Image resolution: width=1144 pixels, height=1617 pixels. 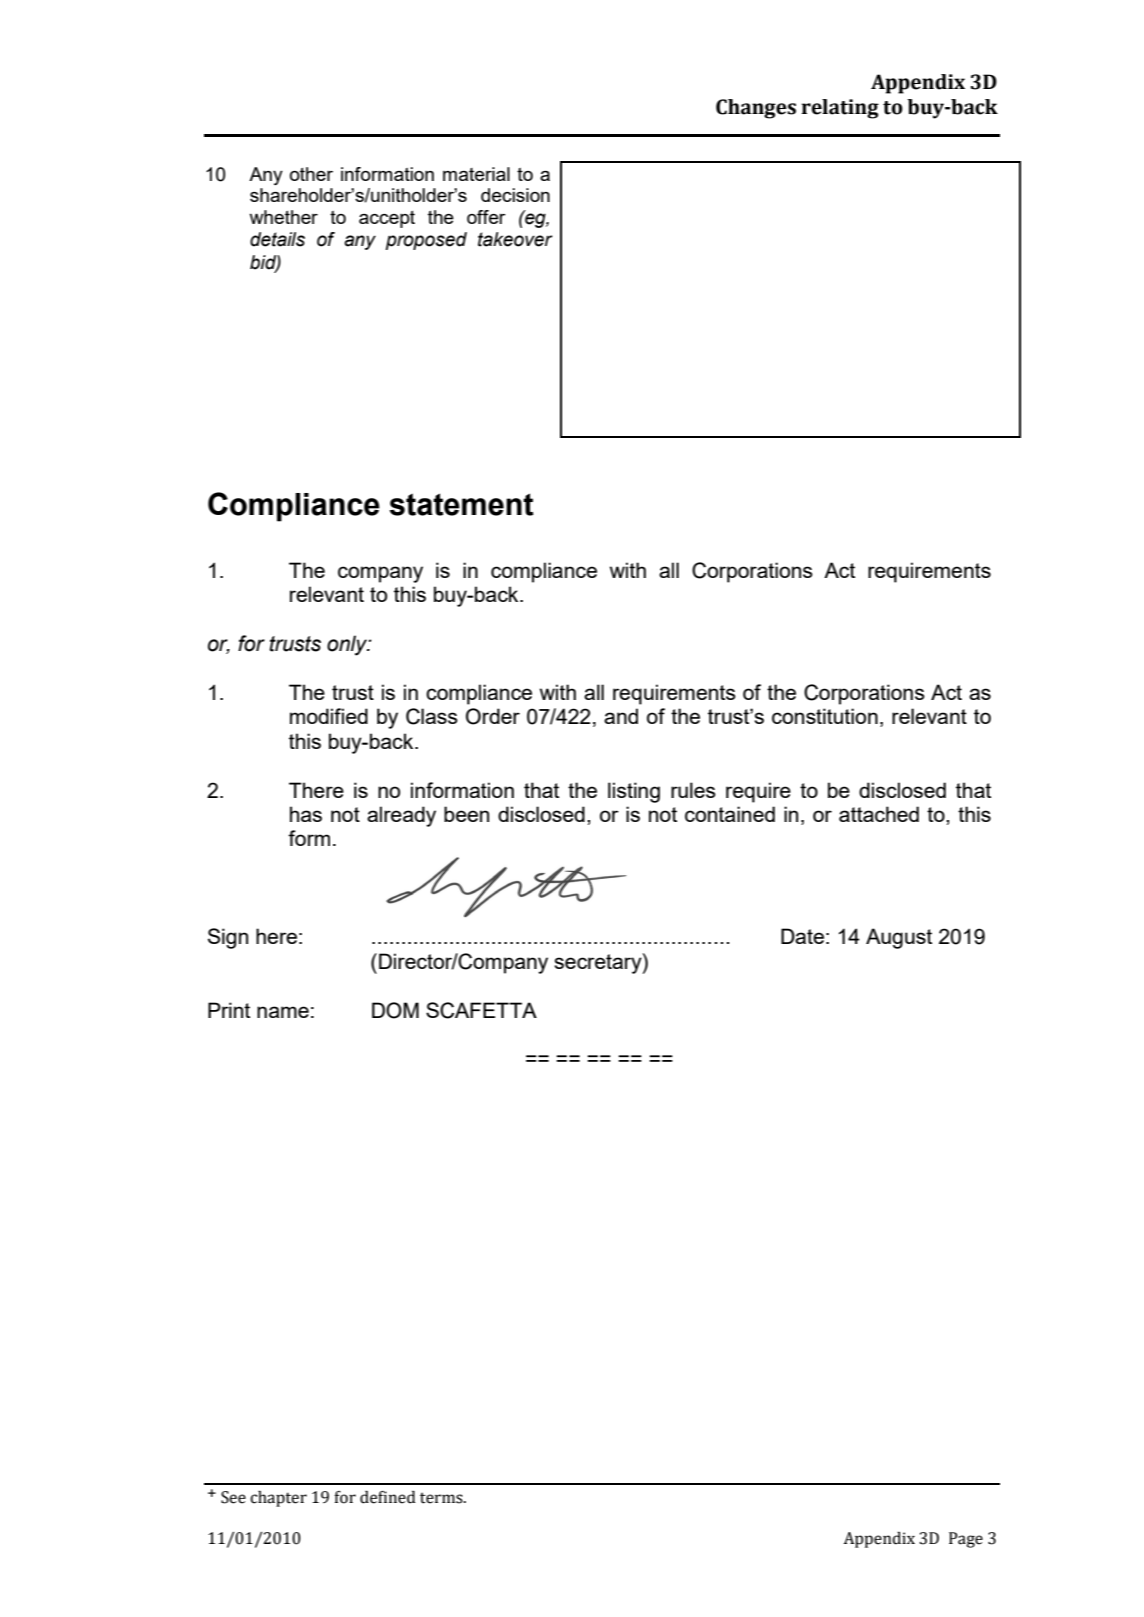 I want to click on and, so click(x=621, y=716).
